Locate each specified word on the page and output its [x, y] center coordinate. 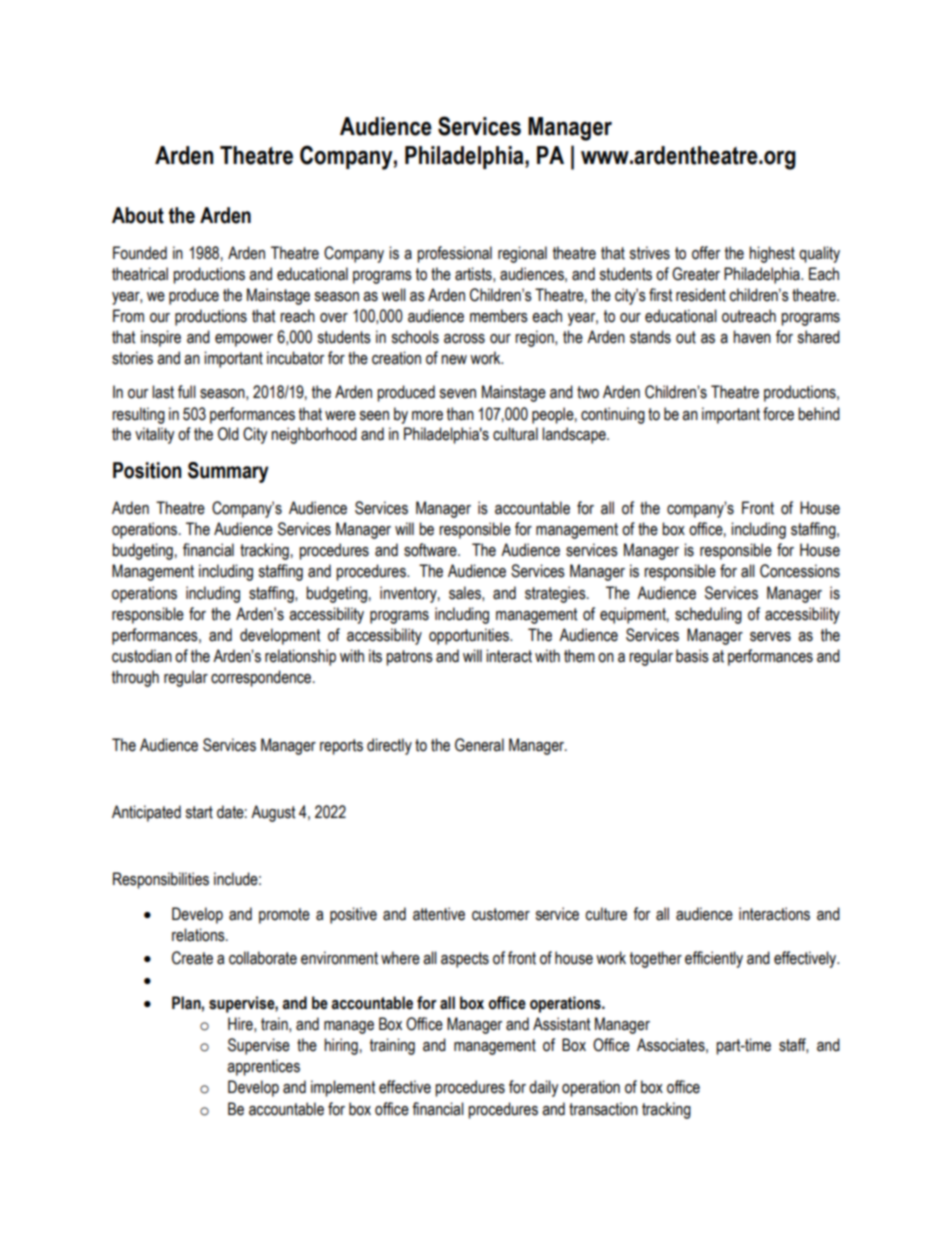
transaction [603, 1109]
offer [706, 253]
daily [544, 1088]
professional [454, 254]
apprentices [263, 1067]
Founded [140, 253]
